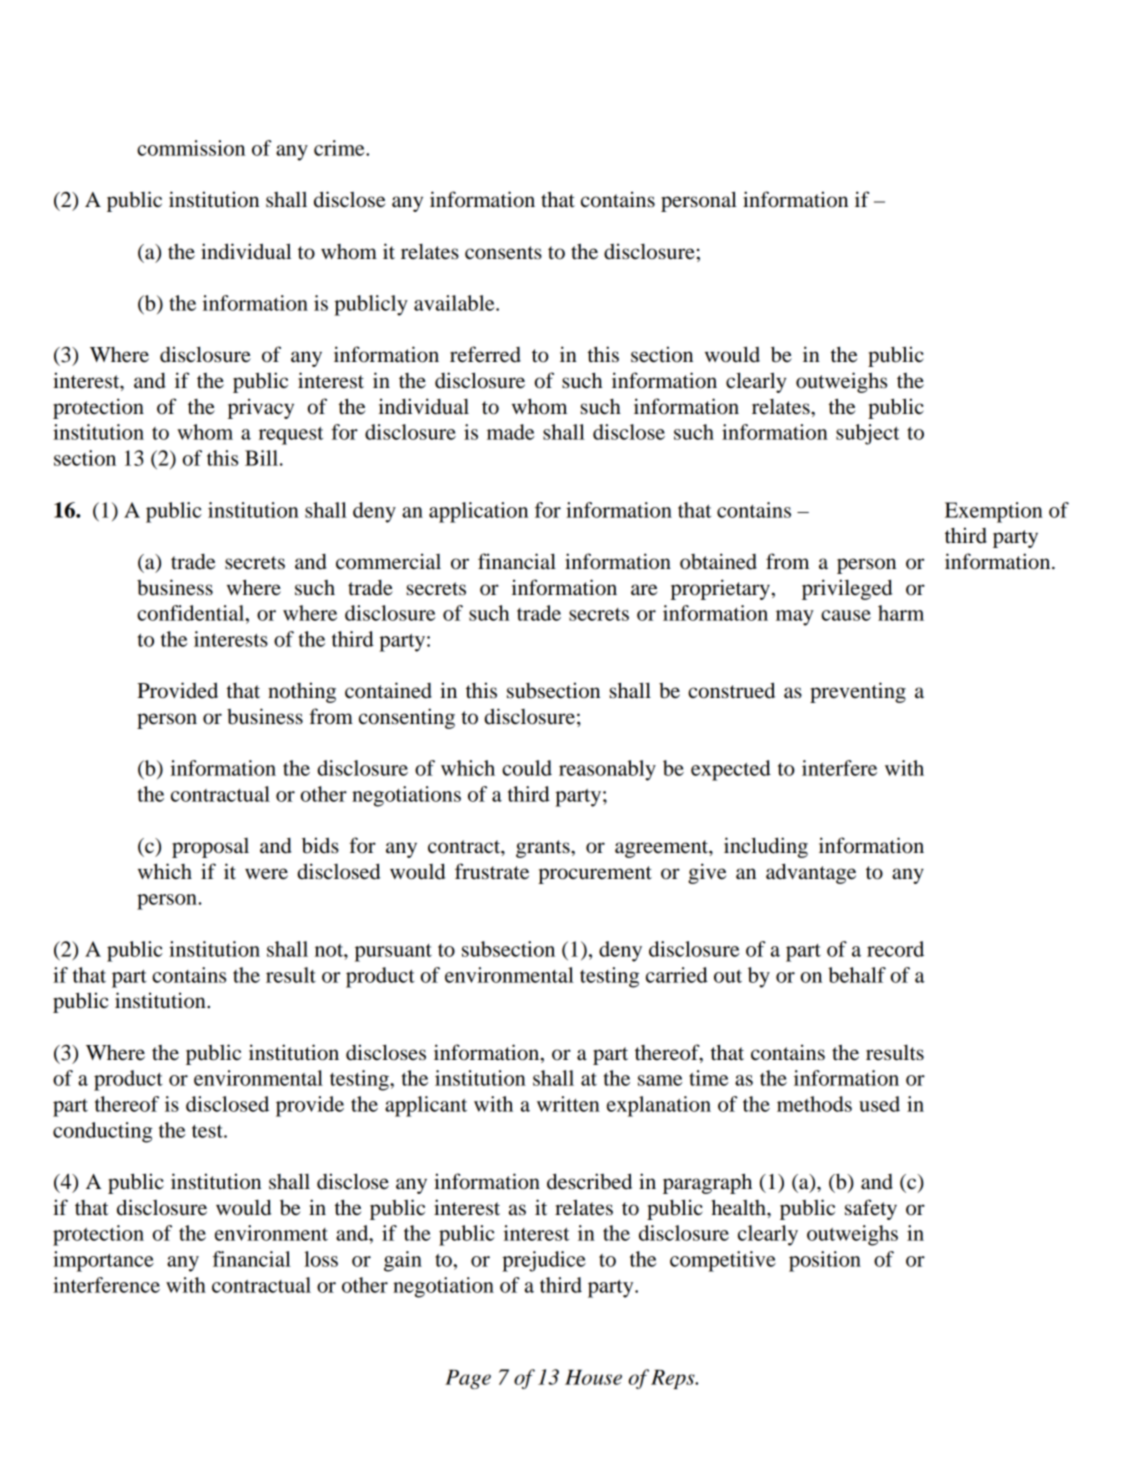 The width and height of the page is (1146, 1483). I want to click on harm, so click(901, 613).
